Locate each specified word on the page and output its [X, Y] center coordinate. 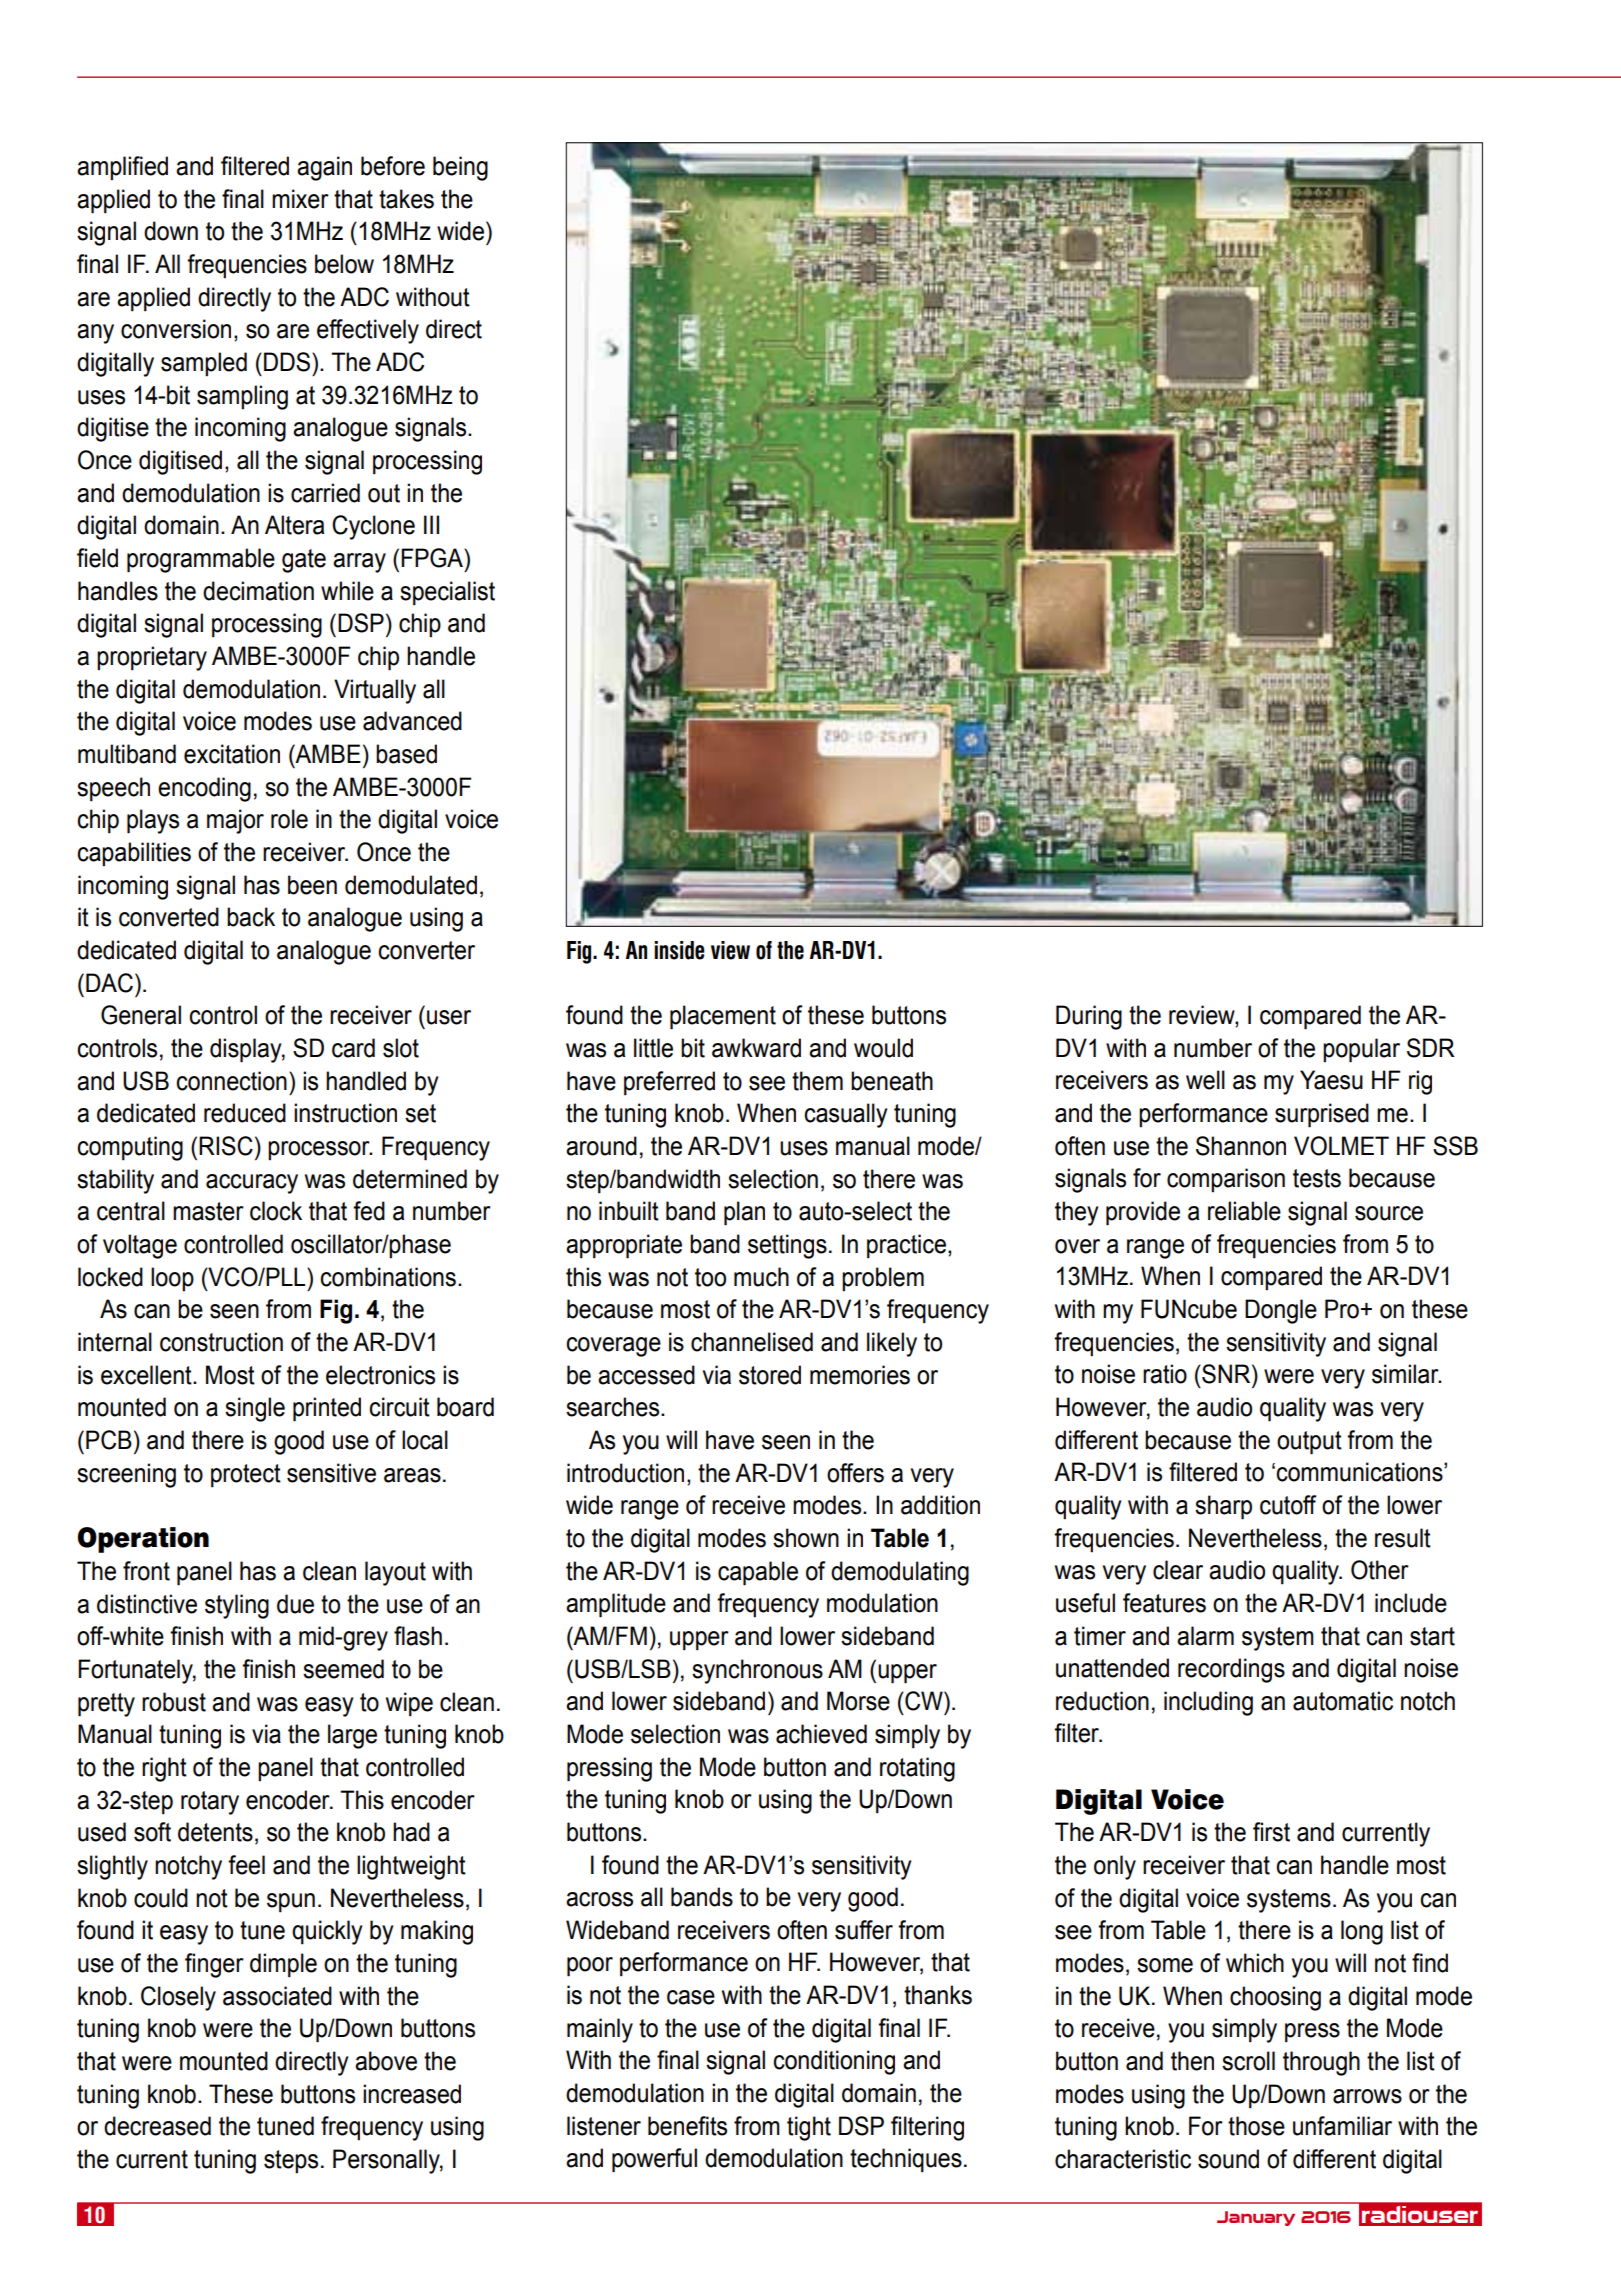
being [460, 168]
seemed [343, 1669]
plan [744, 1213]
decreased [157, 2126]
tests [1317, 1178]
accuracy [252, 1184]
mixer [300, 199]
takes [406, 199]
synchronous [757, 1671]
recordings [1231, 1670]
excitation [232, 754]
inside [679, 950]
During [1089, 1017]
